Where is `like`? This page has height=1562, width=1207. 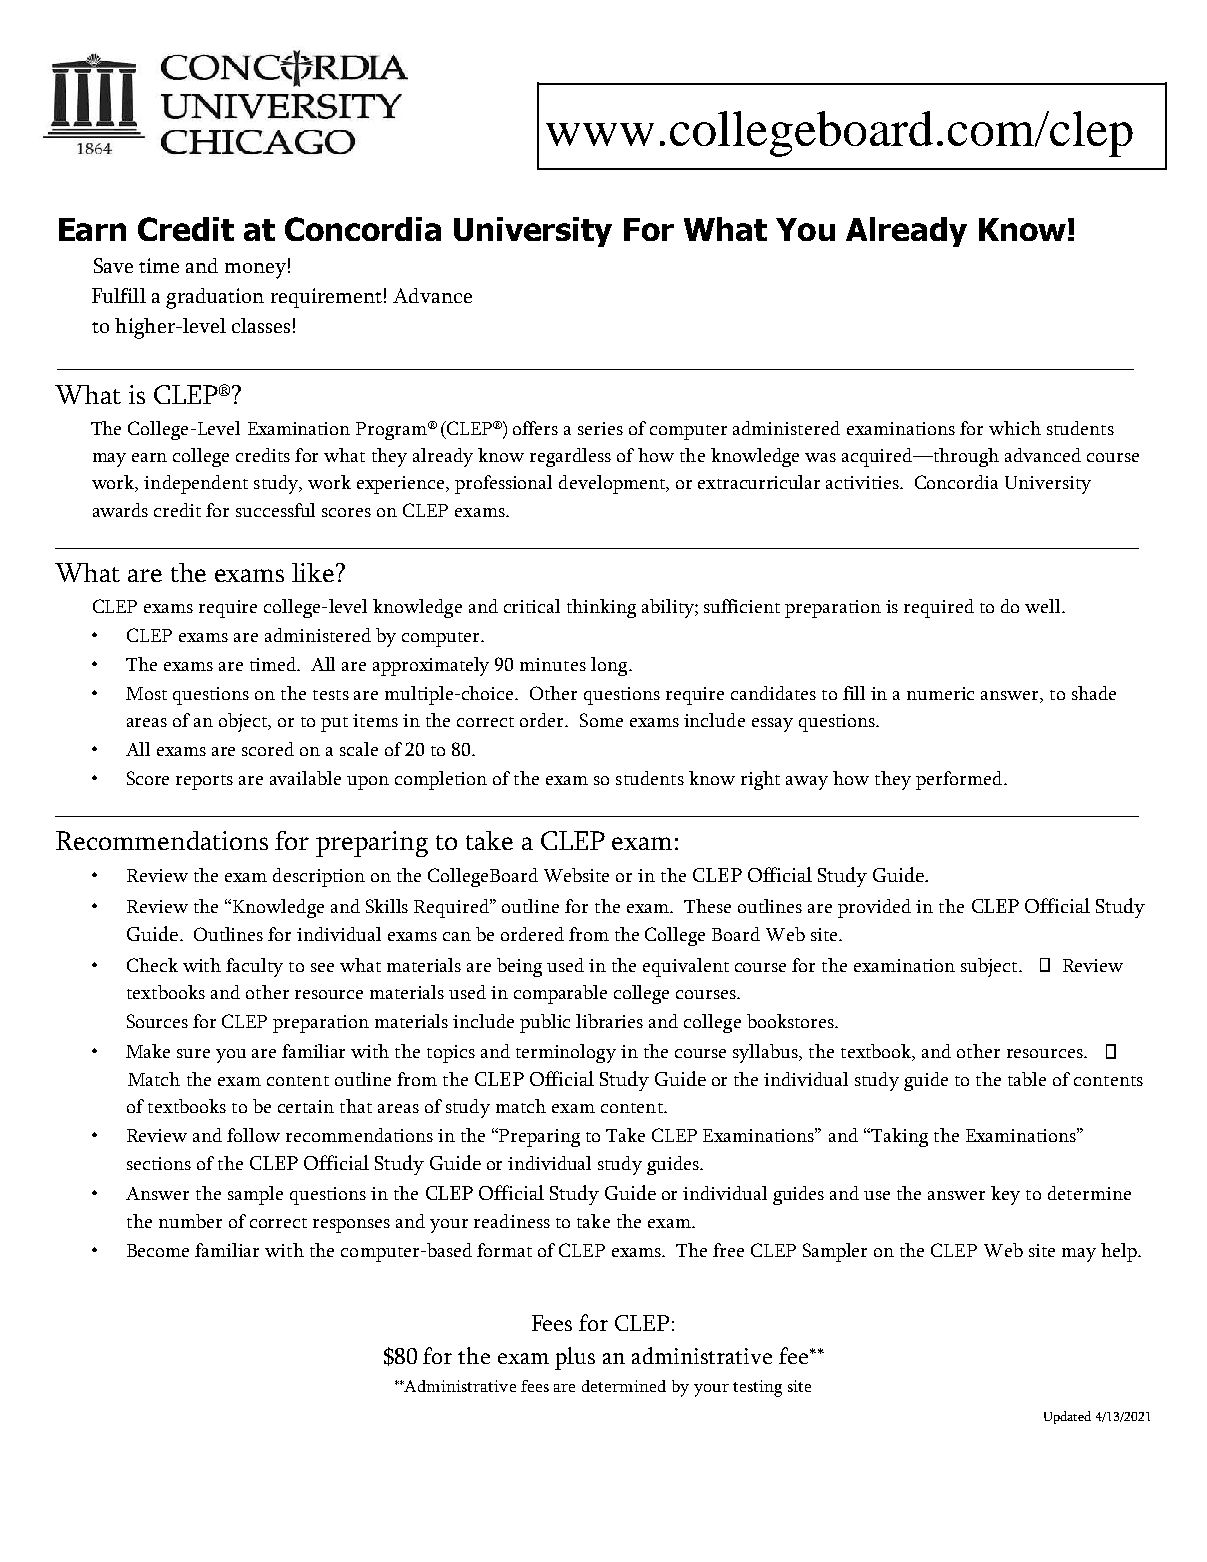 like is located at coordinates (314, 572).
